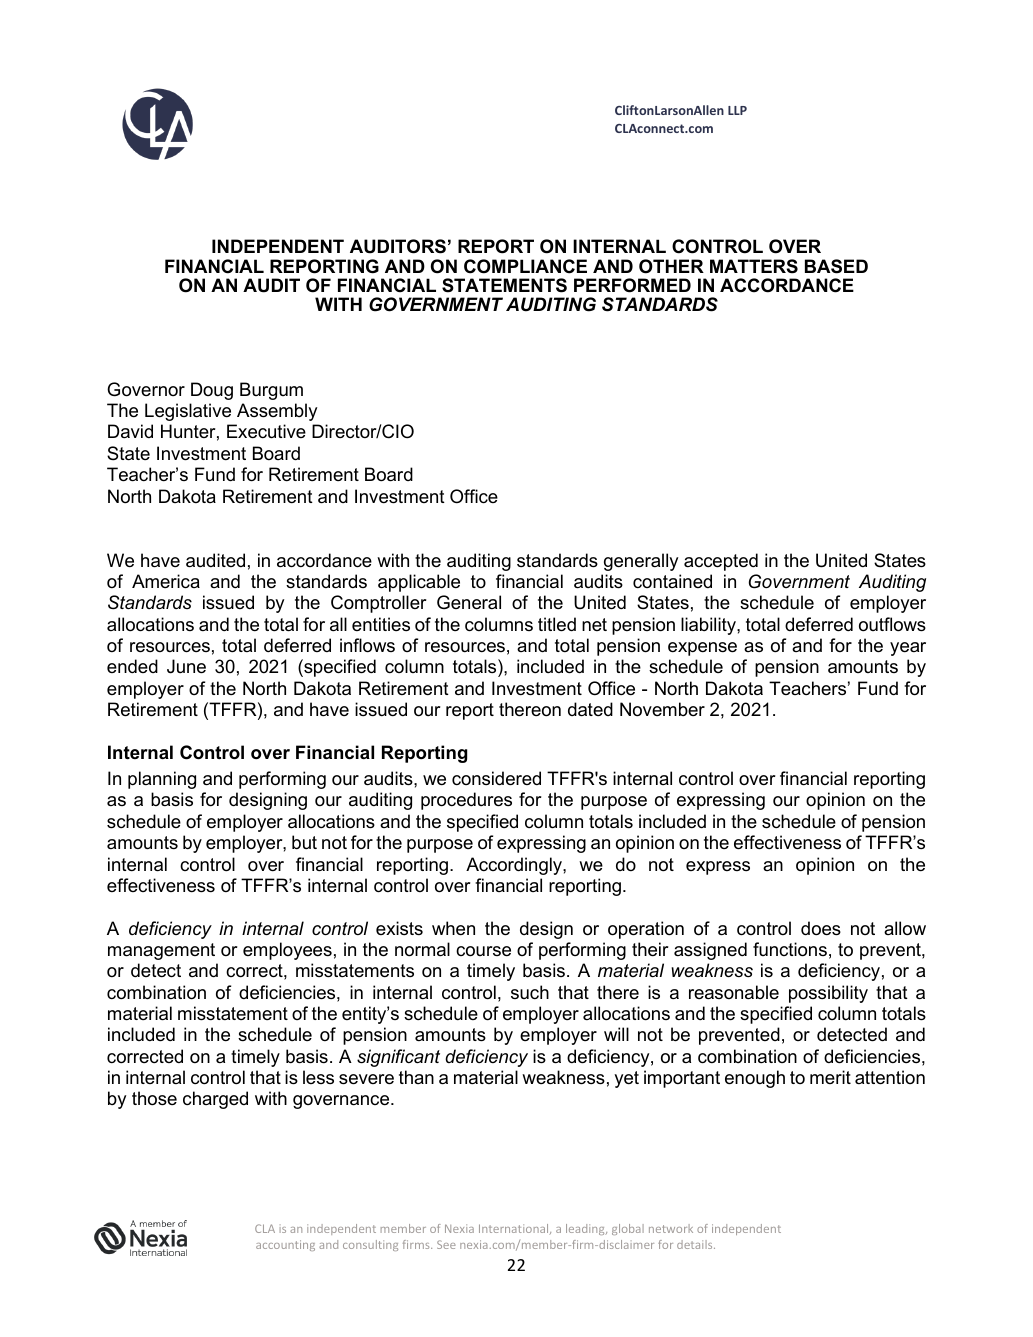 Image resolution: width=1033 pixels, height=1337 pixels. Describe the element at coordinates (525, 266) in the screenshot. I see `COMPLIANCE` at that location.
